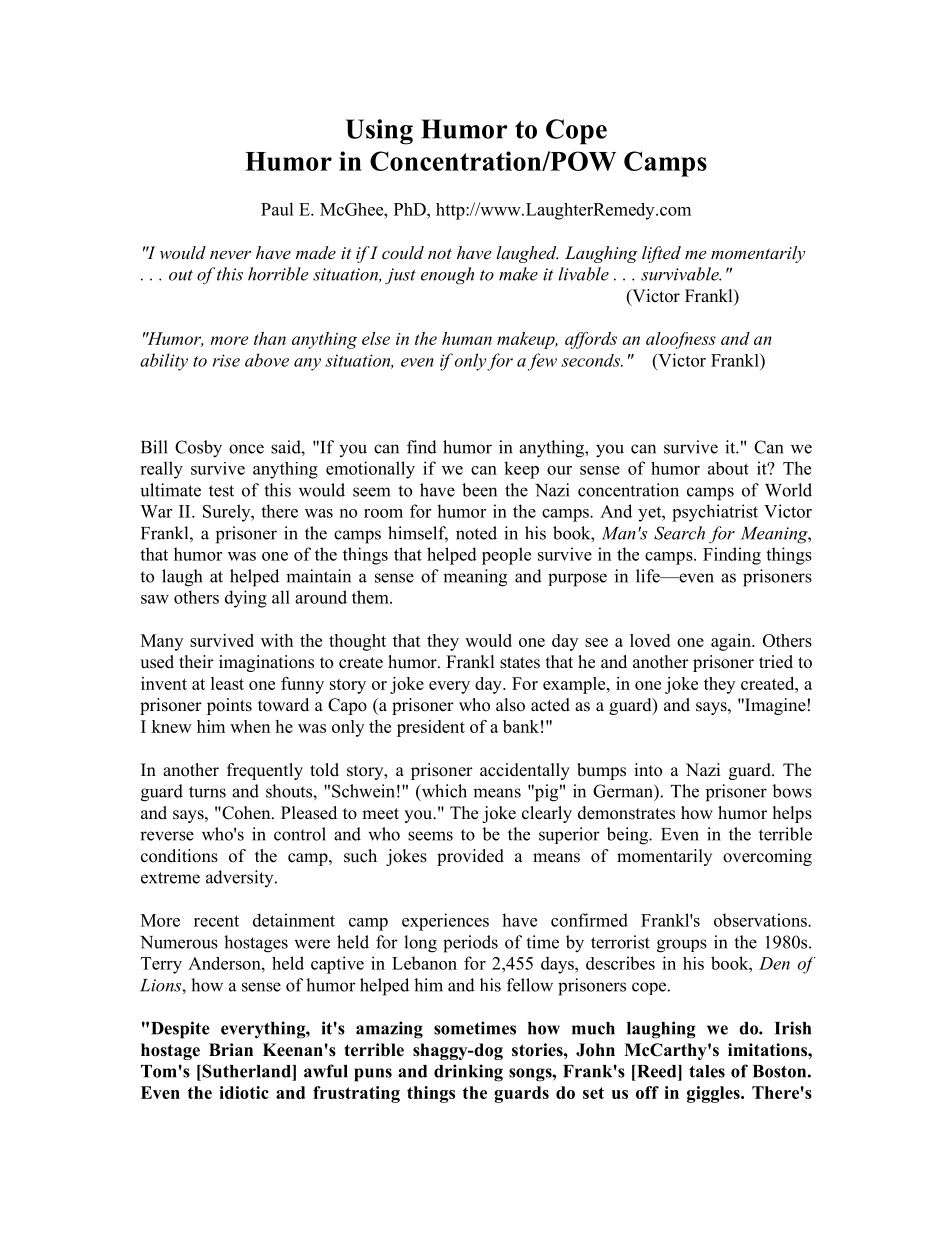  Describe the element at coordinates (246, 599) in the image. I see `dying` at that location.
